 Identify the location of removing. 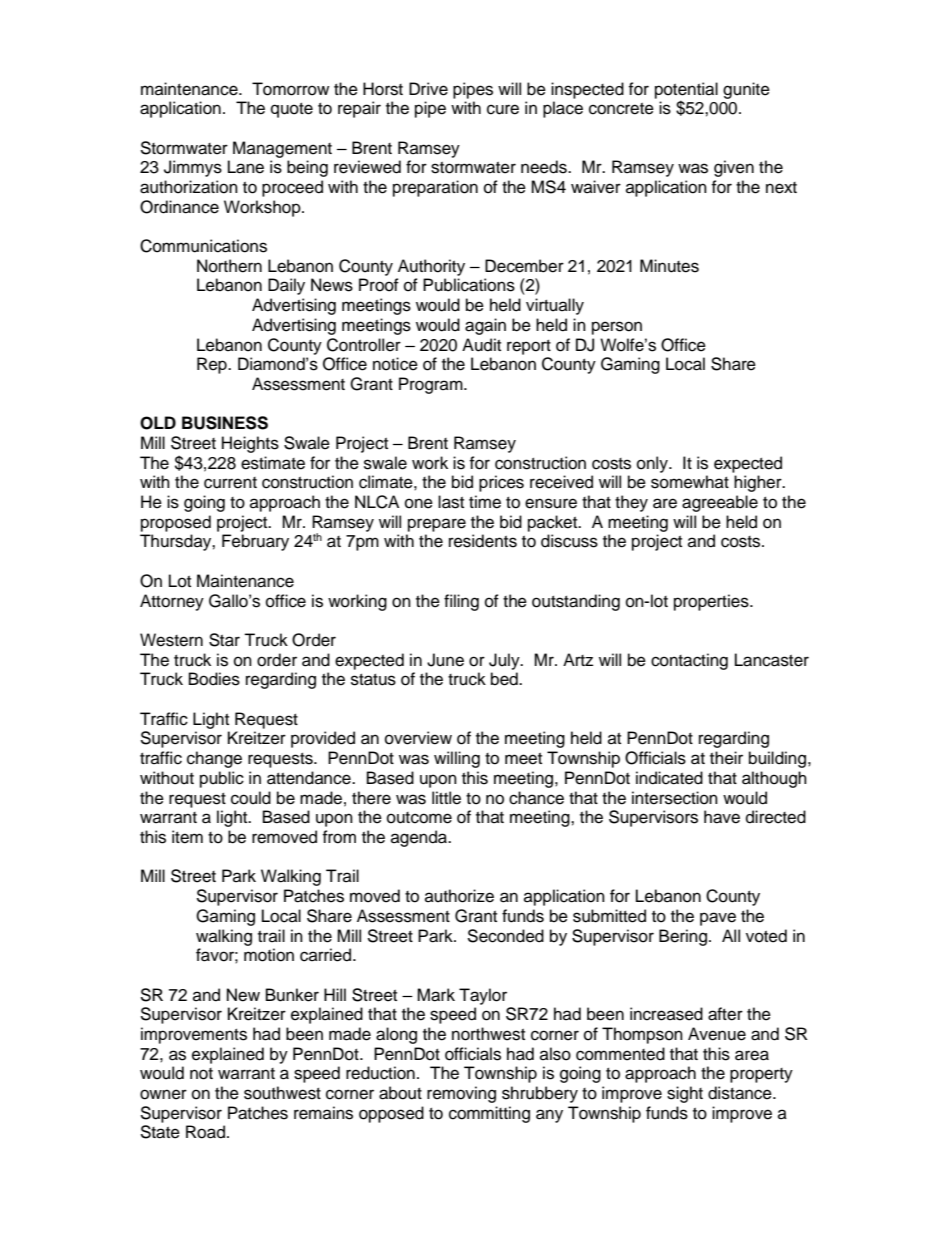
(461, 1094).
